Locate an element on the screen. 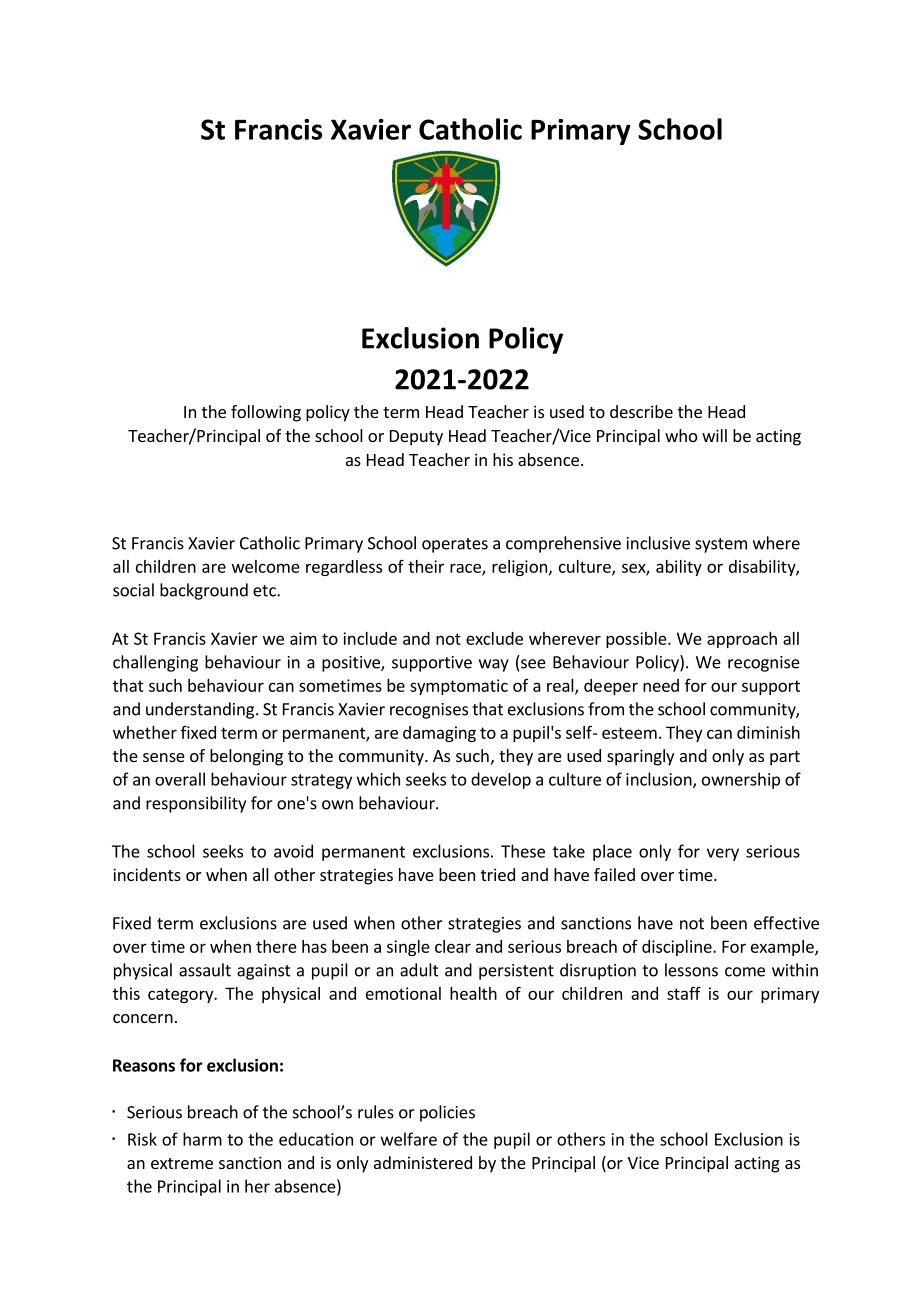 This screenshot has height=1307, width=924. policies is located at coordinates (447, 1113).
